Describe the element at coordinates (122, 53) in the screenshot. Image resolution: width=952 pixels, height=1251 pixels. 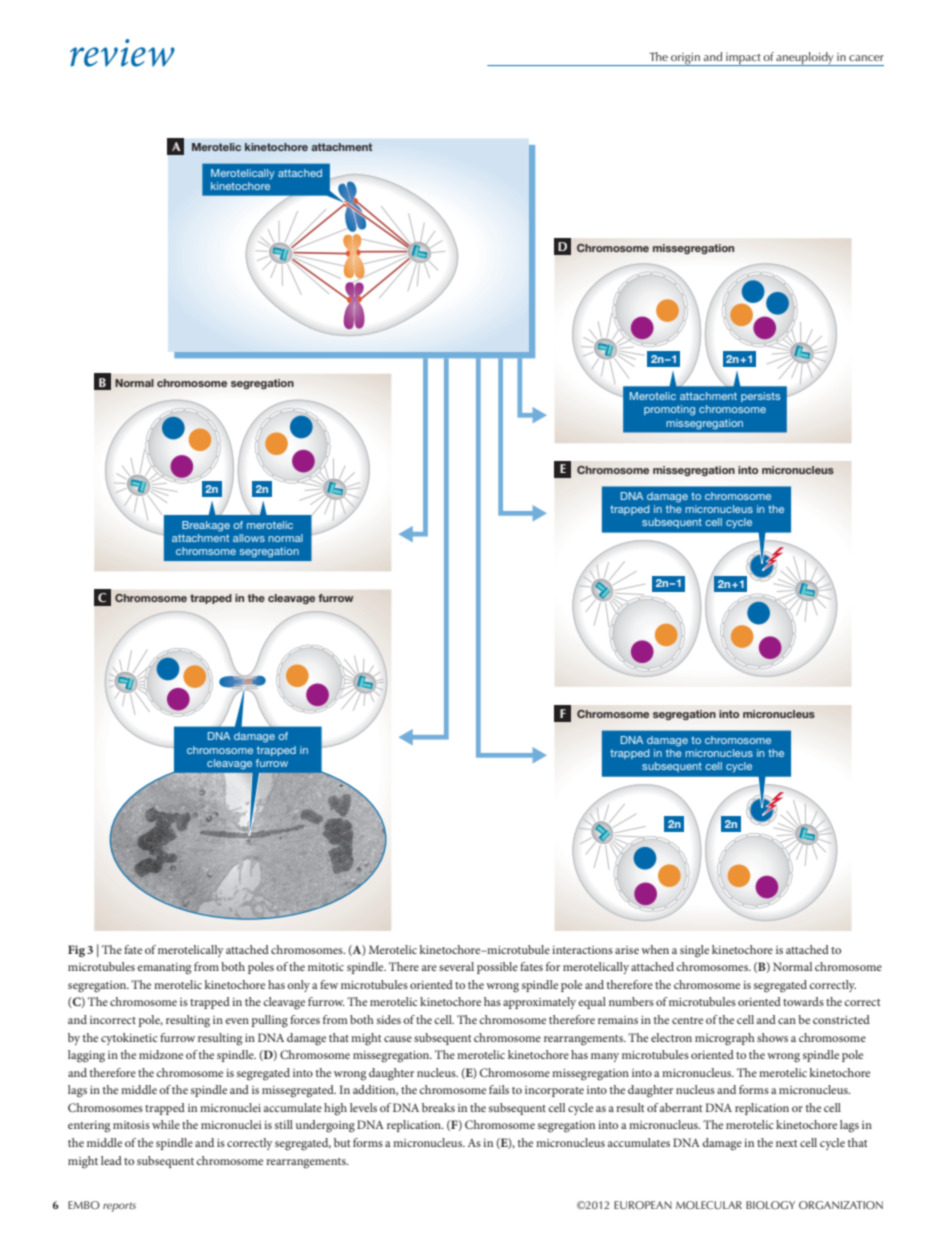
I see `review` at that location.
